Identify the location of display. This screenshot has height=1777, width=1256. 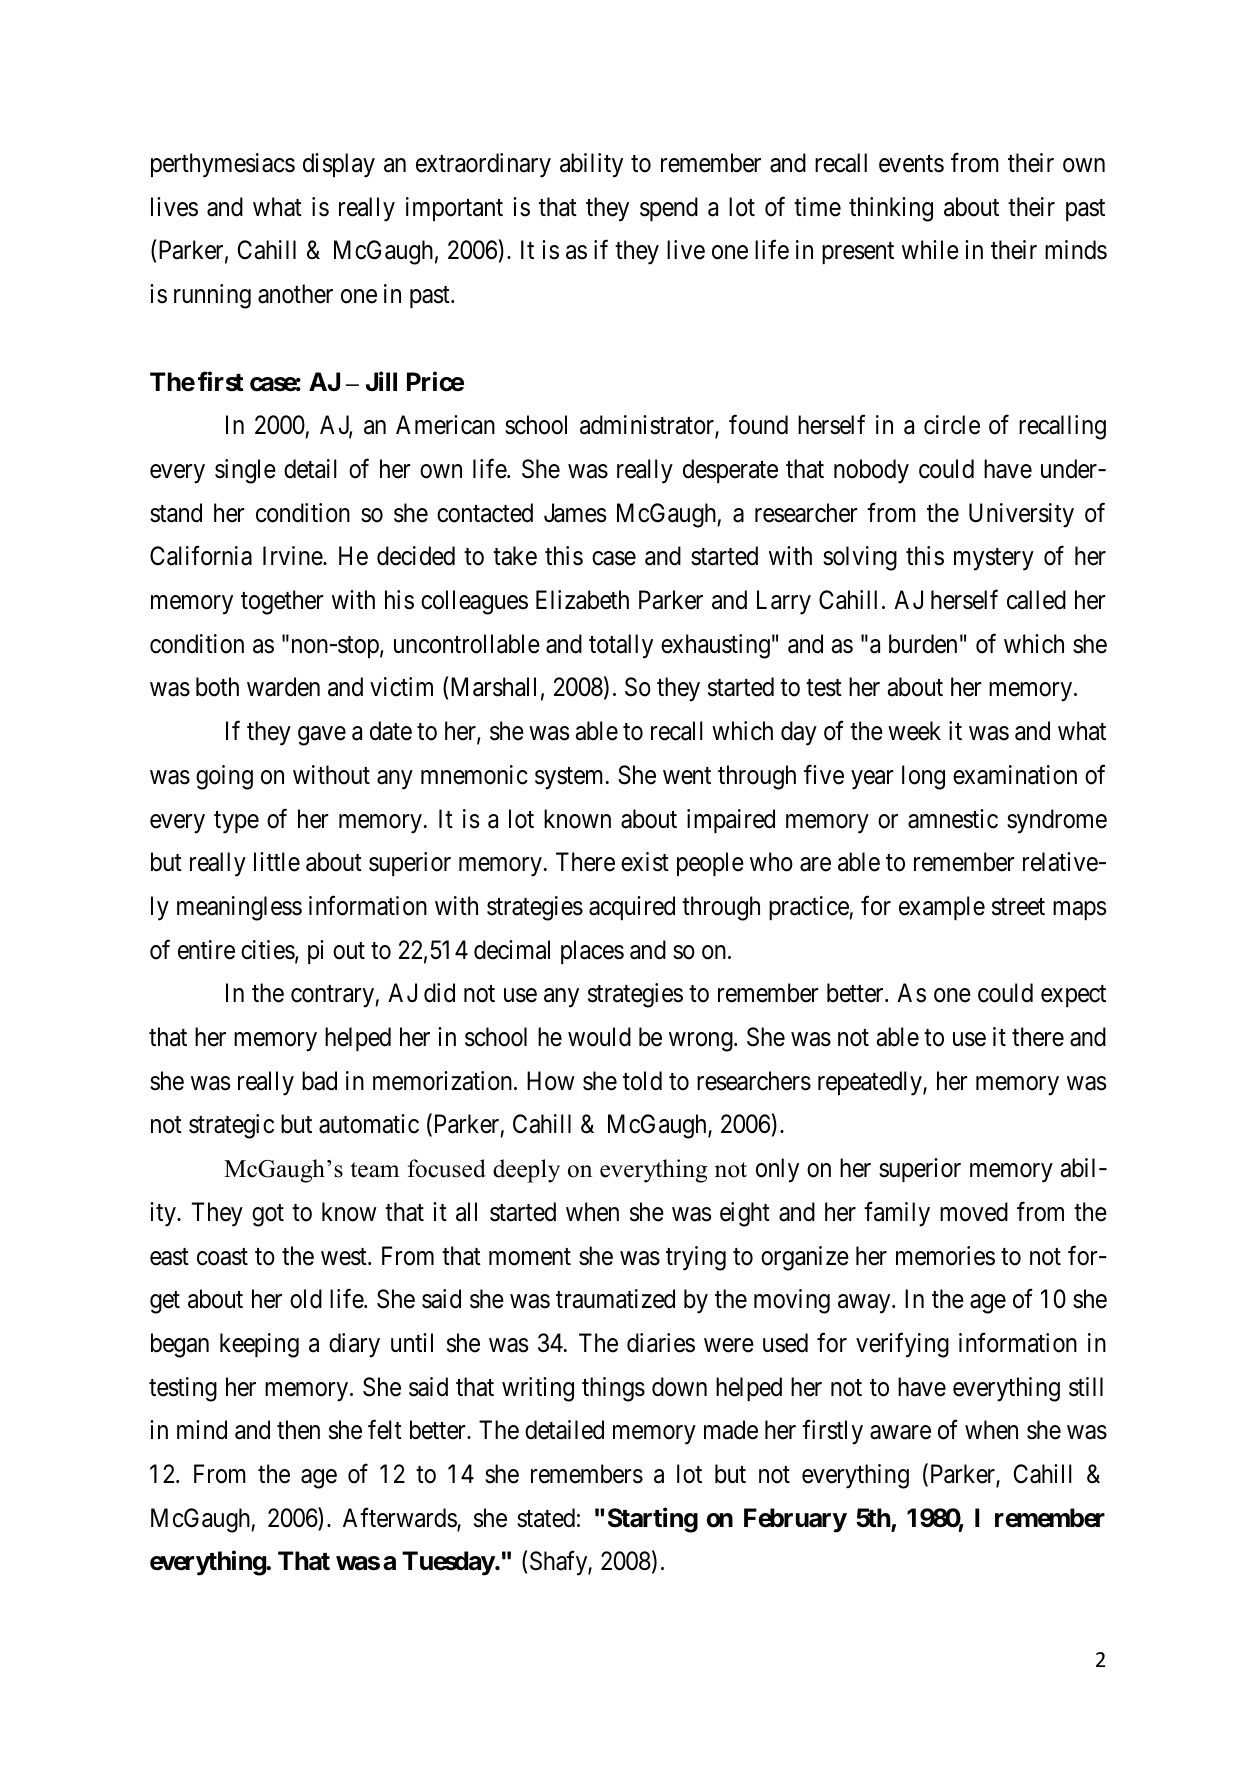
(339, 165).
